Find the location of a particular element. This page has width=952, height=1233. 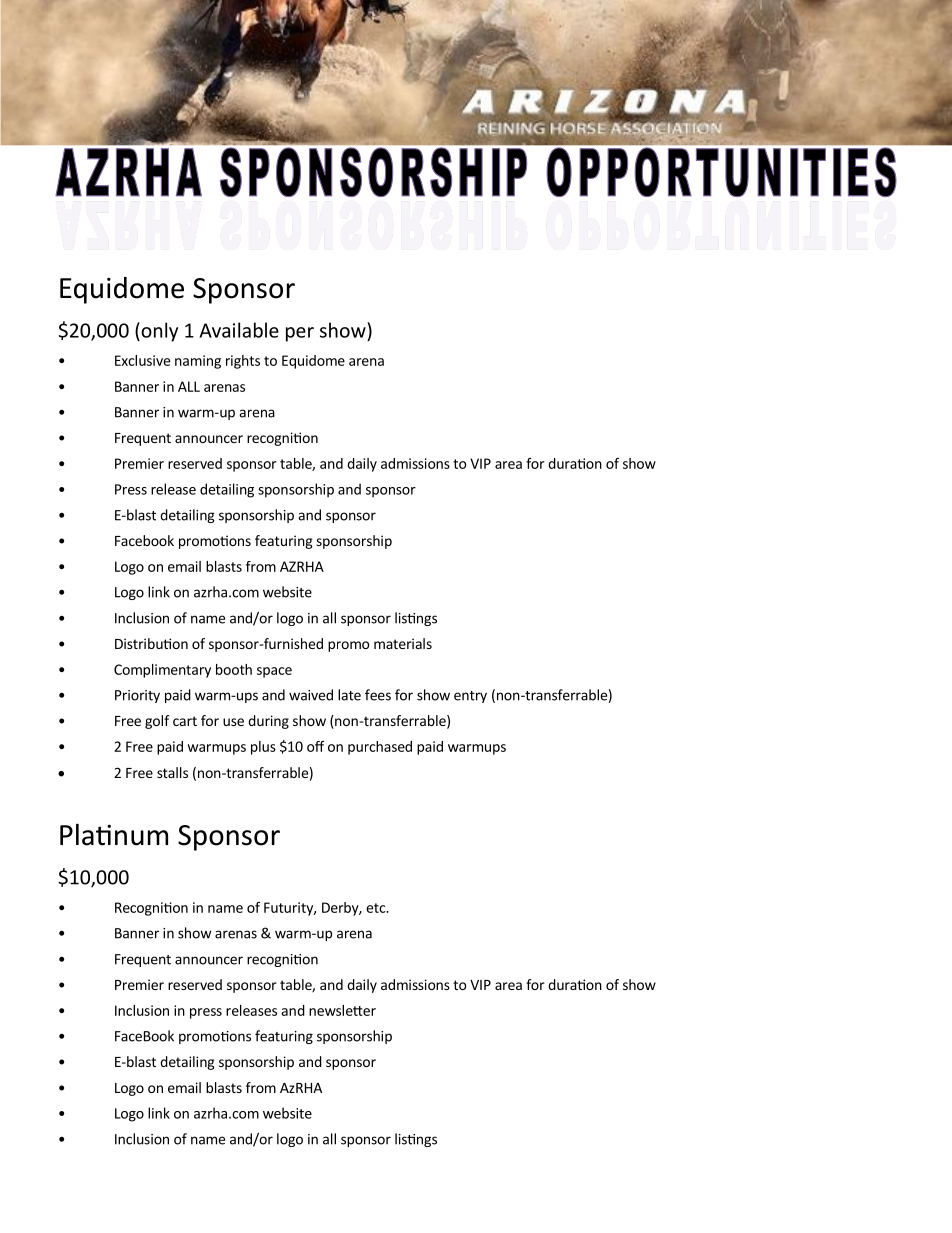

Exclusive is located at coordinates (142, 360).
